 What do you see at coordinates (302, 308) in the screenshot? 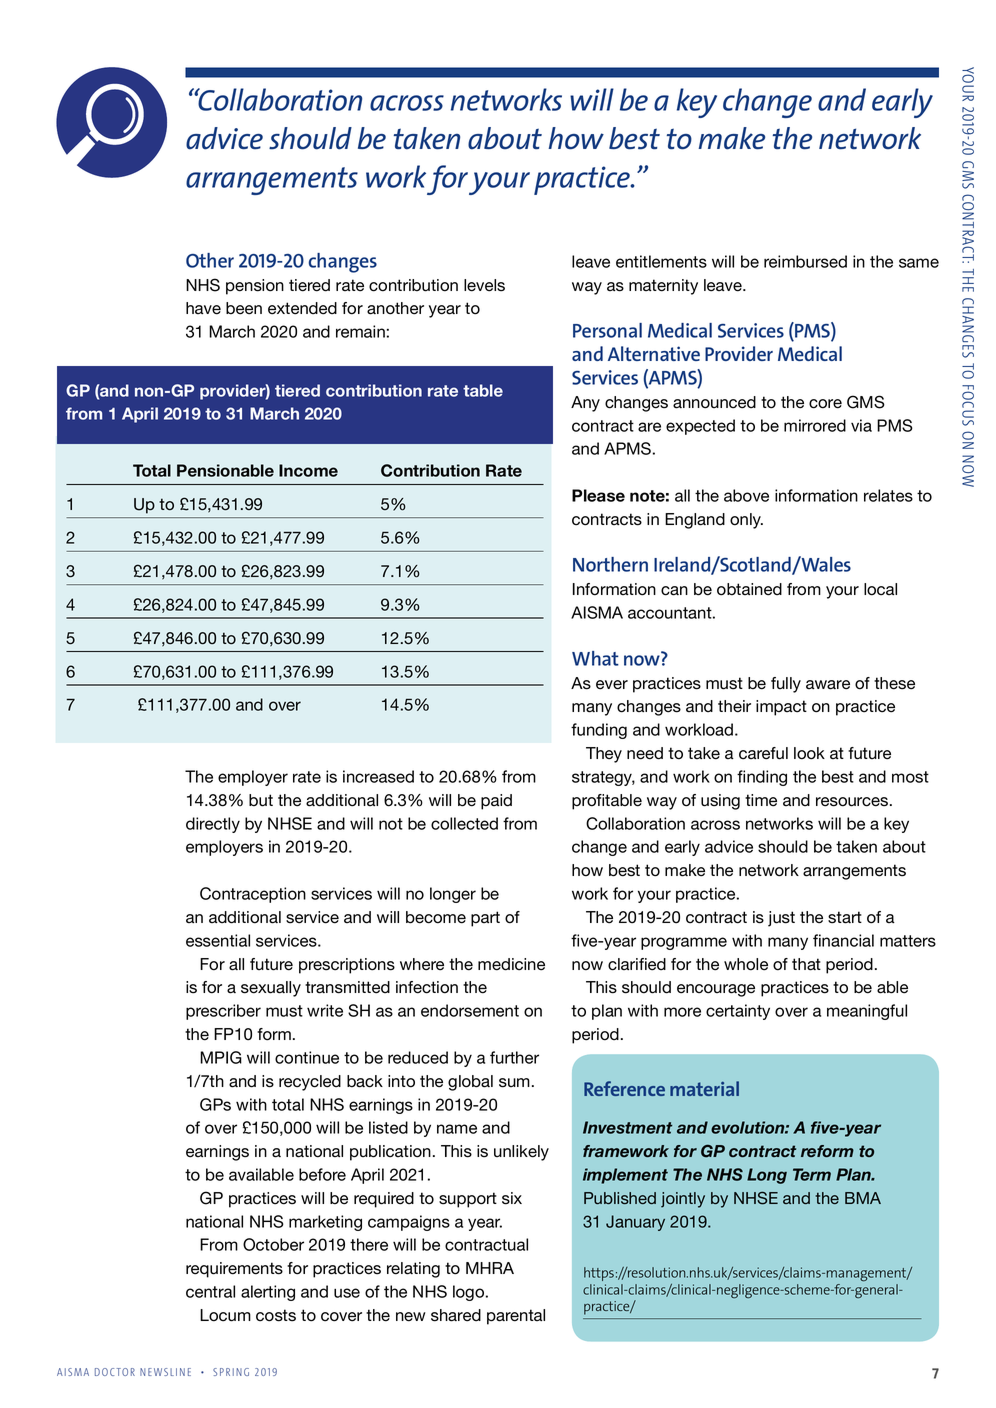
I see `extended` at bounding box center [302, 308].
